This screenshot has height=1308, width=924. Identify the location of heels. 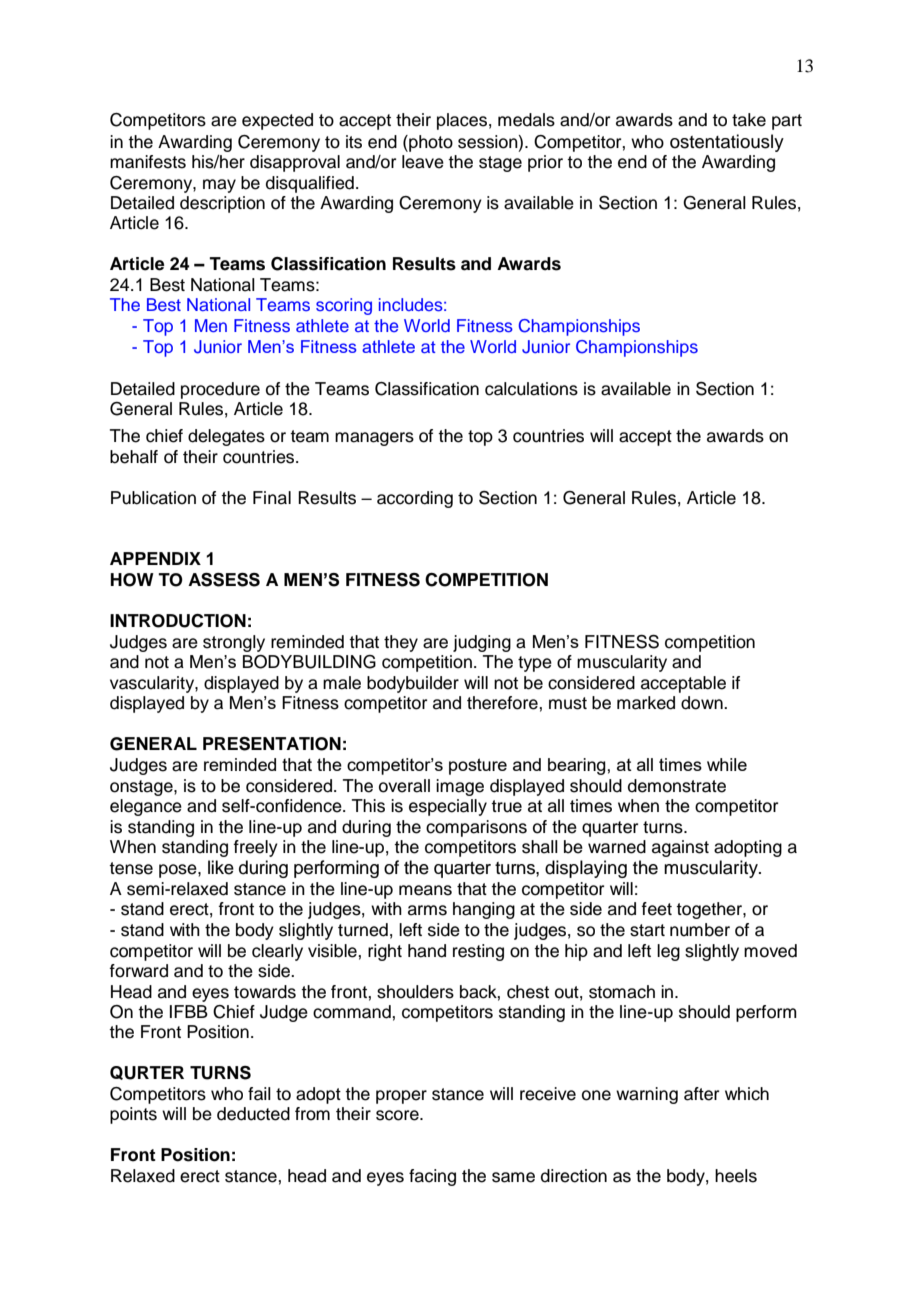
(736, 1176).
